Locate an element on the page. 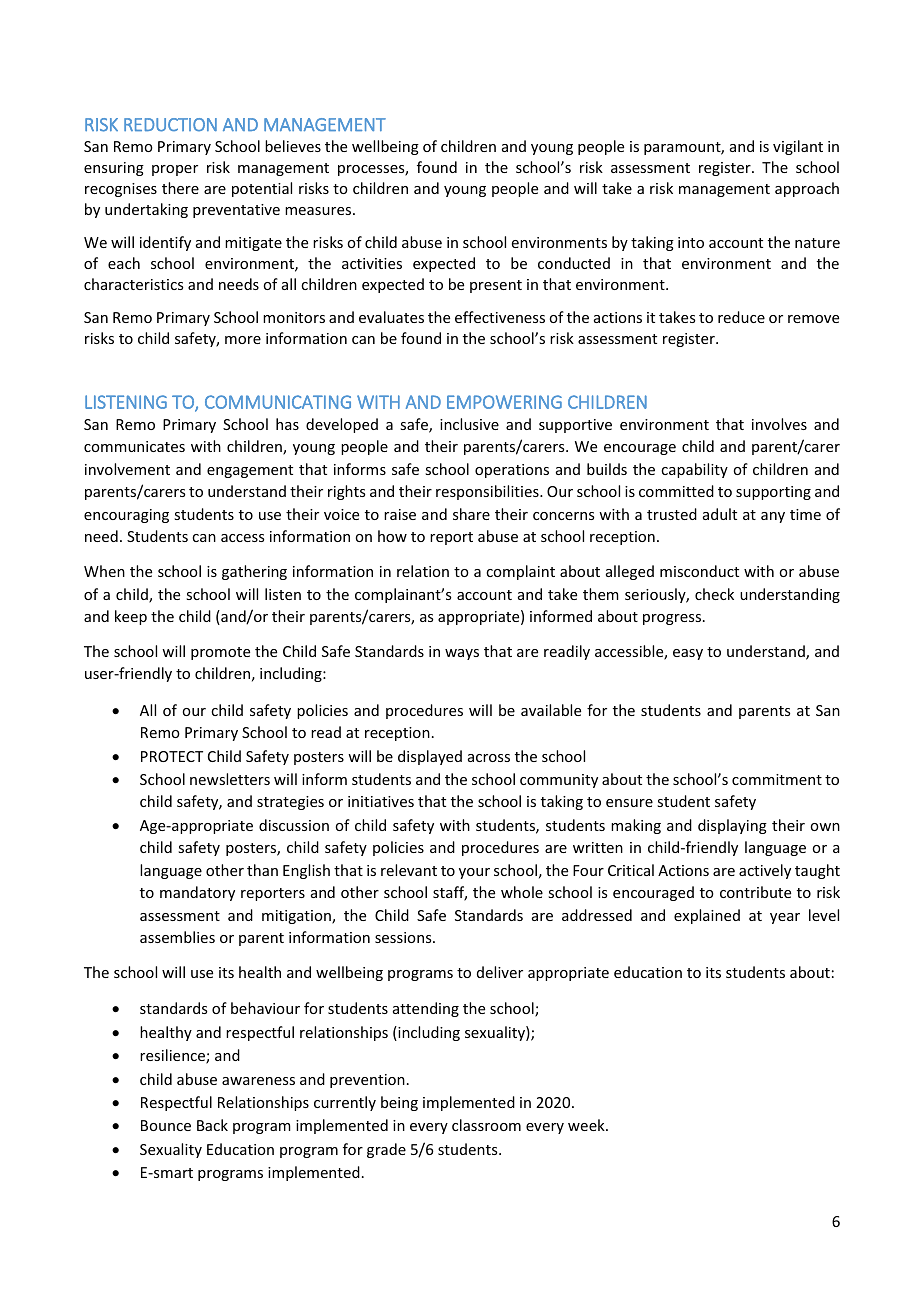  supporting is located at coordinates (773, 493).
